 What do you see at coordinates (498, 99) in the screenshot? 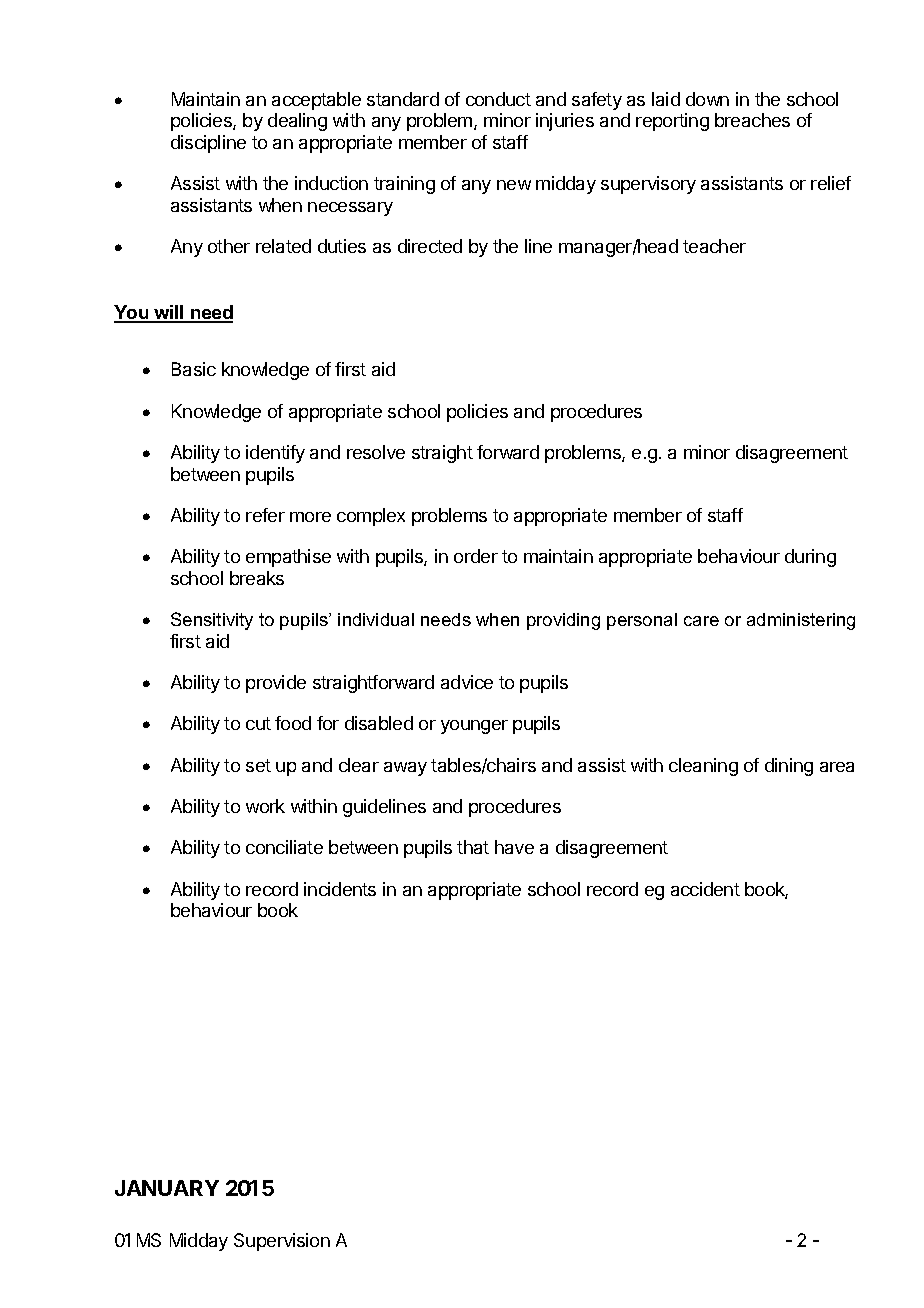
I see `conduct` at bounding box center [498, 99].
